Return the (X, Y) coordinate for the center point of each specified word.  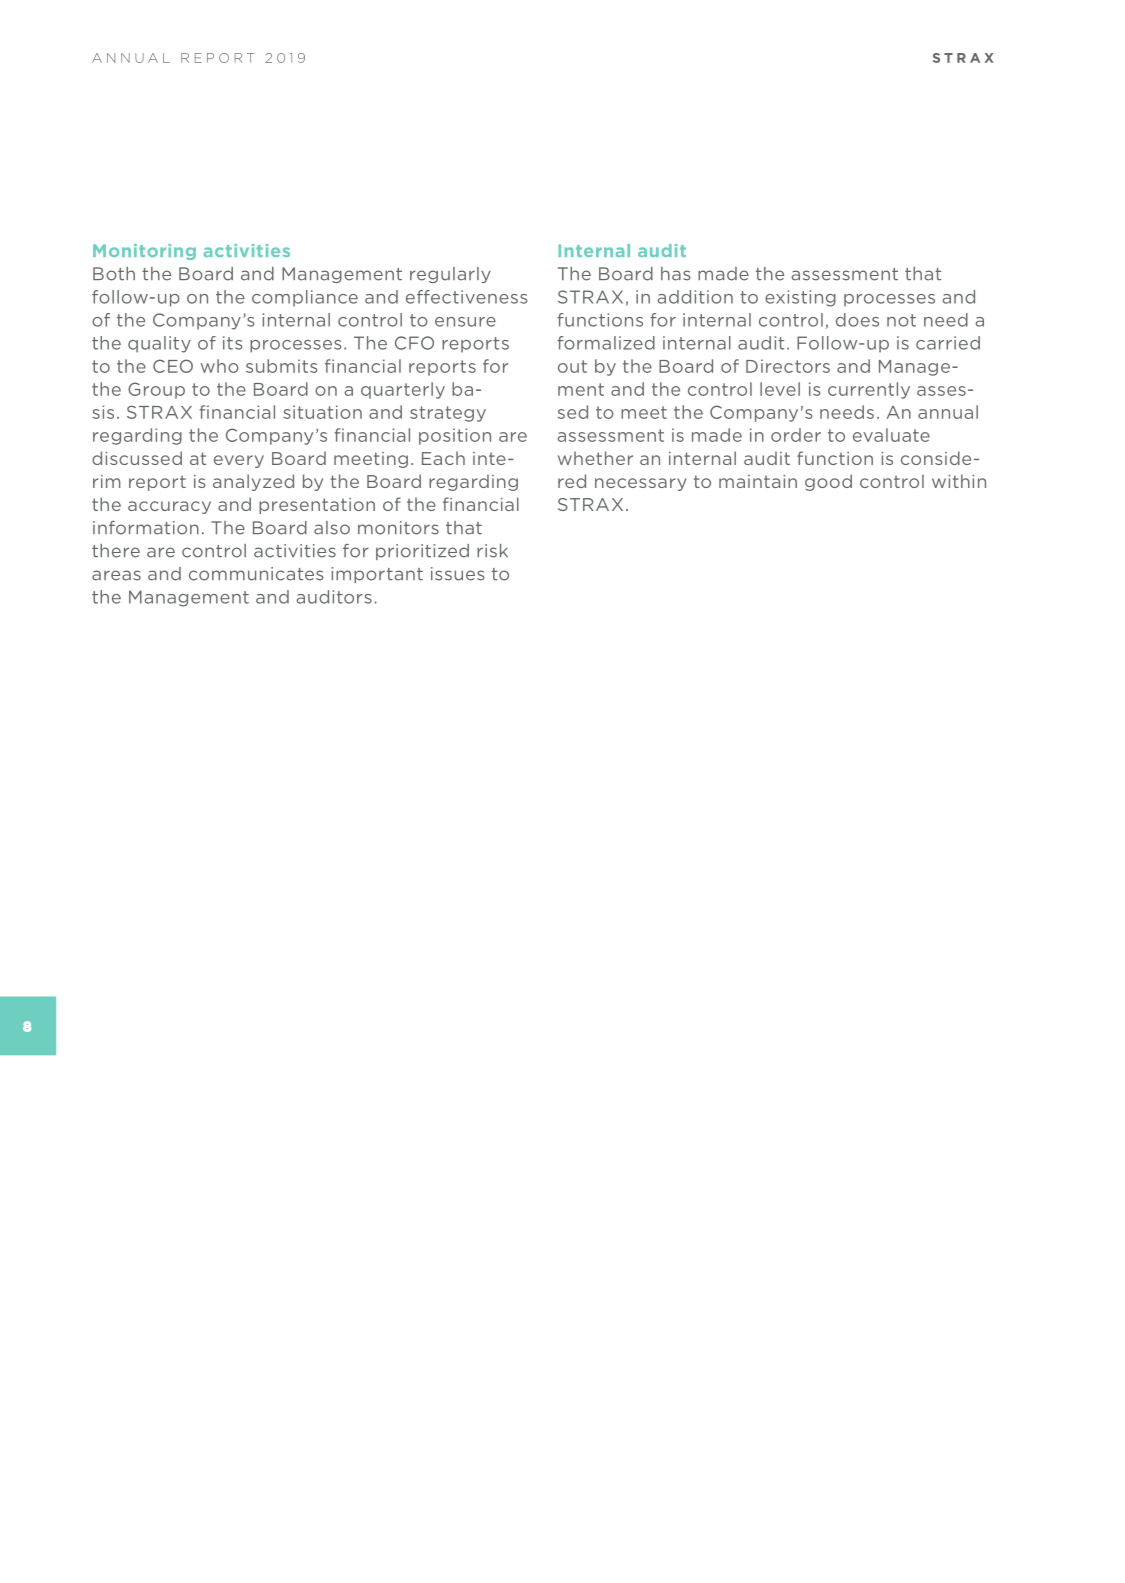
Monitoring (144, 252)
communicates (256, 574)
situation (322, 412)
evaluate (891, 435)
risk (492, 551)
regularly (450, 275)
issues (458, 574)
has (676, 274)
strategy (448, 414)
